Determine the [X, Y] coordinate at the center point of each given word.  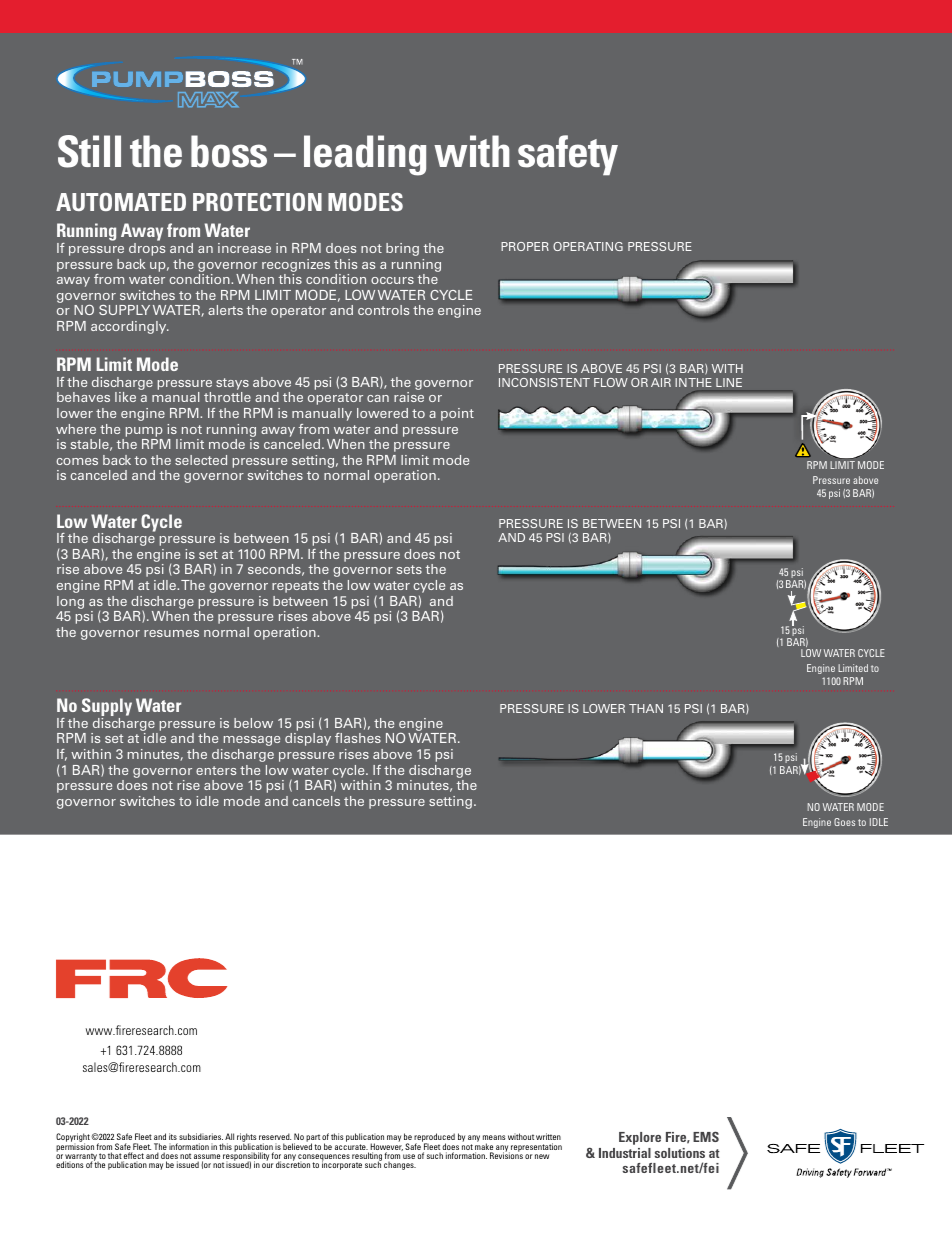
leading [365, 155]
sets [409, 569]
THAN [646, 708]
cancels [316, 801]
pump [144, 432]
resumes [171, 633]
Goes [844, 822]
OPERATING [588, 246]
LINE [729, 382]
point [457, 414]
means [494, 1137]
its [173, 1136]
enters [216, 770]
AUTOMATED [121, 202]
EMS [706, 1136]
